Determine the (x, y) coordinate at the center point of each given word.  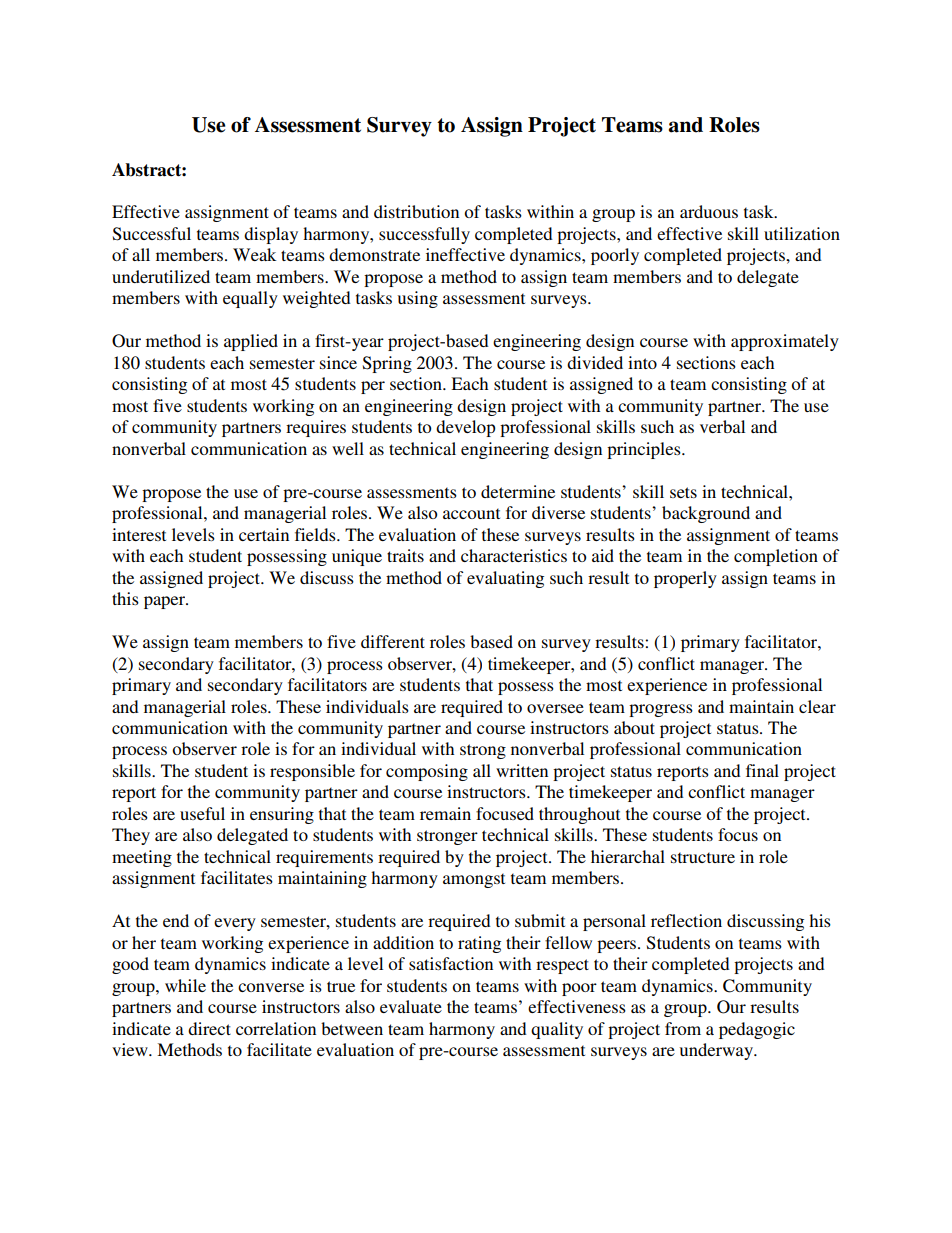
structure (703, 857)
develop (466, 428)
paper (166, 602)
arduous (709, 211)
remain (445, 813)
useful (202, 813)
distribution (416, 211)
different (393, 641)
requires (316, 428)
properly (685, 579)
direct (209, 1028)
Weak (254, 254)
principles (645, 450)
